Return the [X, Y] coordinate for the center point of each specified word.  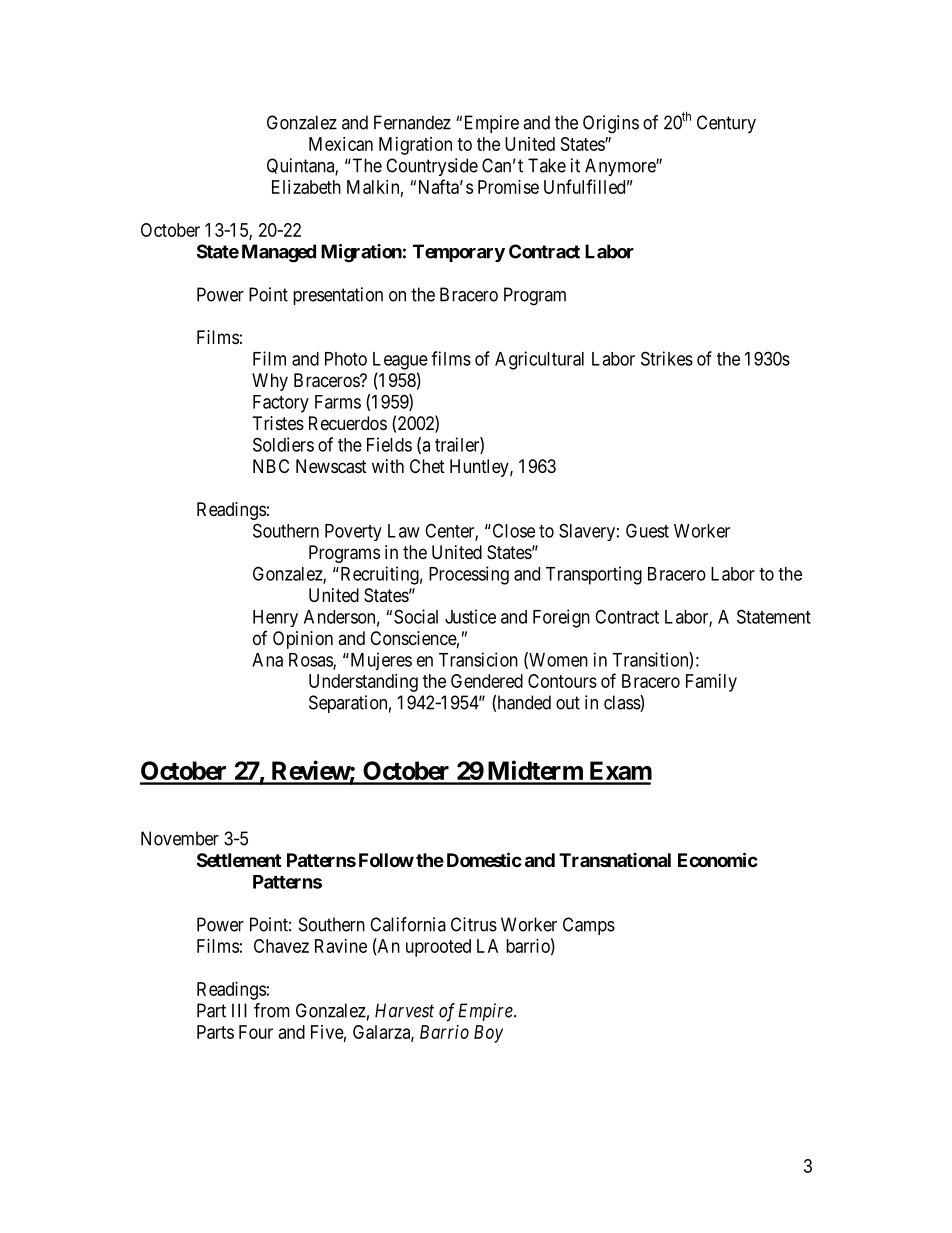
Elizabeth [306, 187]
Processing [469, 575]
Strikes [667, 358]
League [400, 361]
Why [270, 382]
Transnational [615, 860]
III [239, 1010]
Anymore [621, 167]
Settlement [239, 860]
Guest [647, 530]
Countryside [432, 167]
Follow [386, 860]
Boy [488, 1034]
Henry [275, 618]
